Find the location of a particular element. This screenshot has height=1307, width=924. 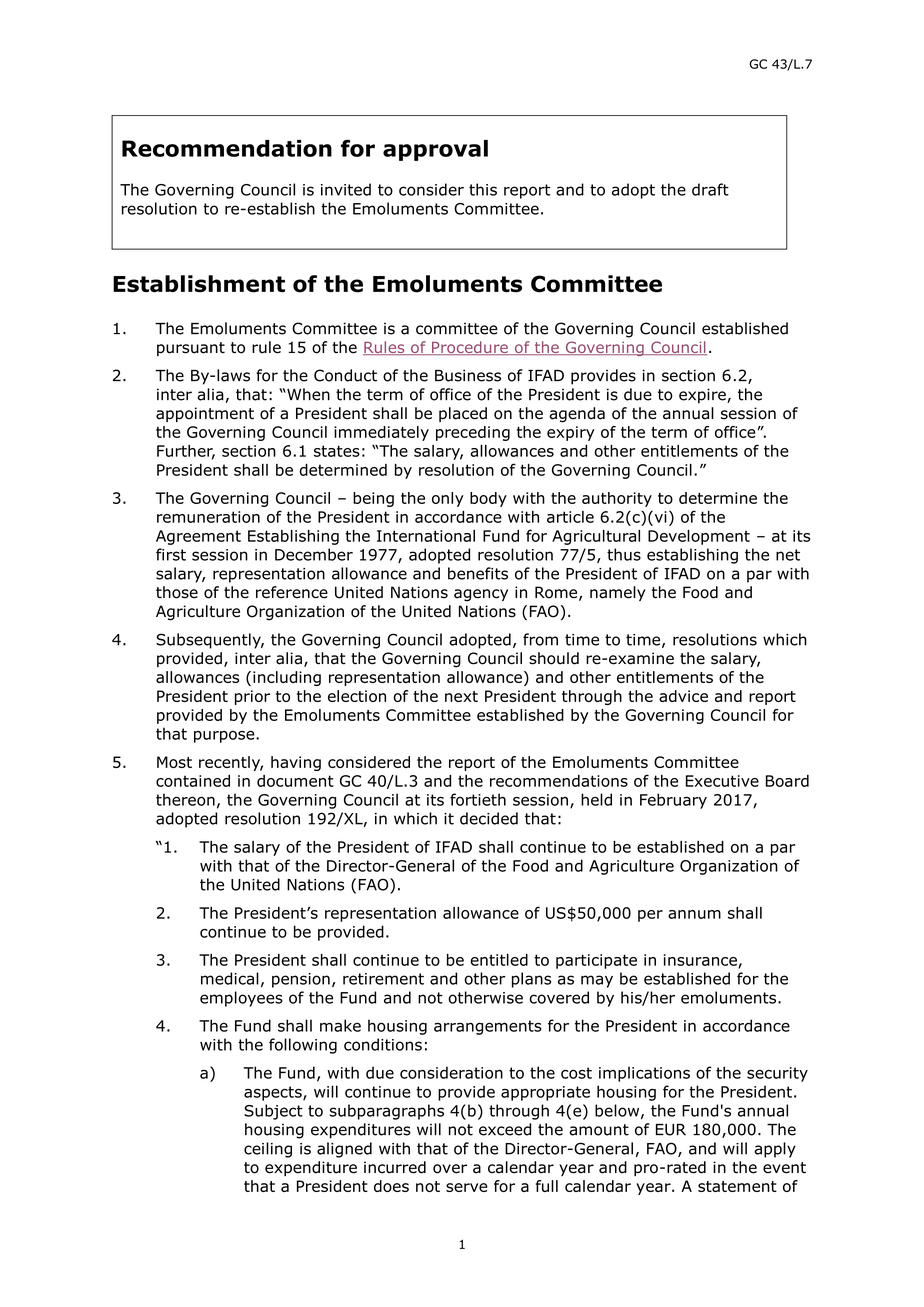

this is located at coordinates (483, 189).
